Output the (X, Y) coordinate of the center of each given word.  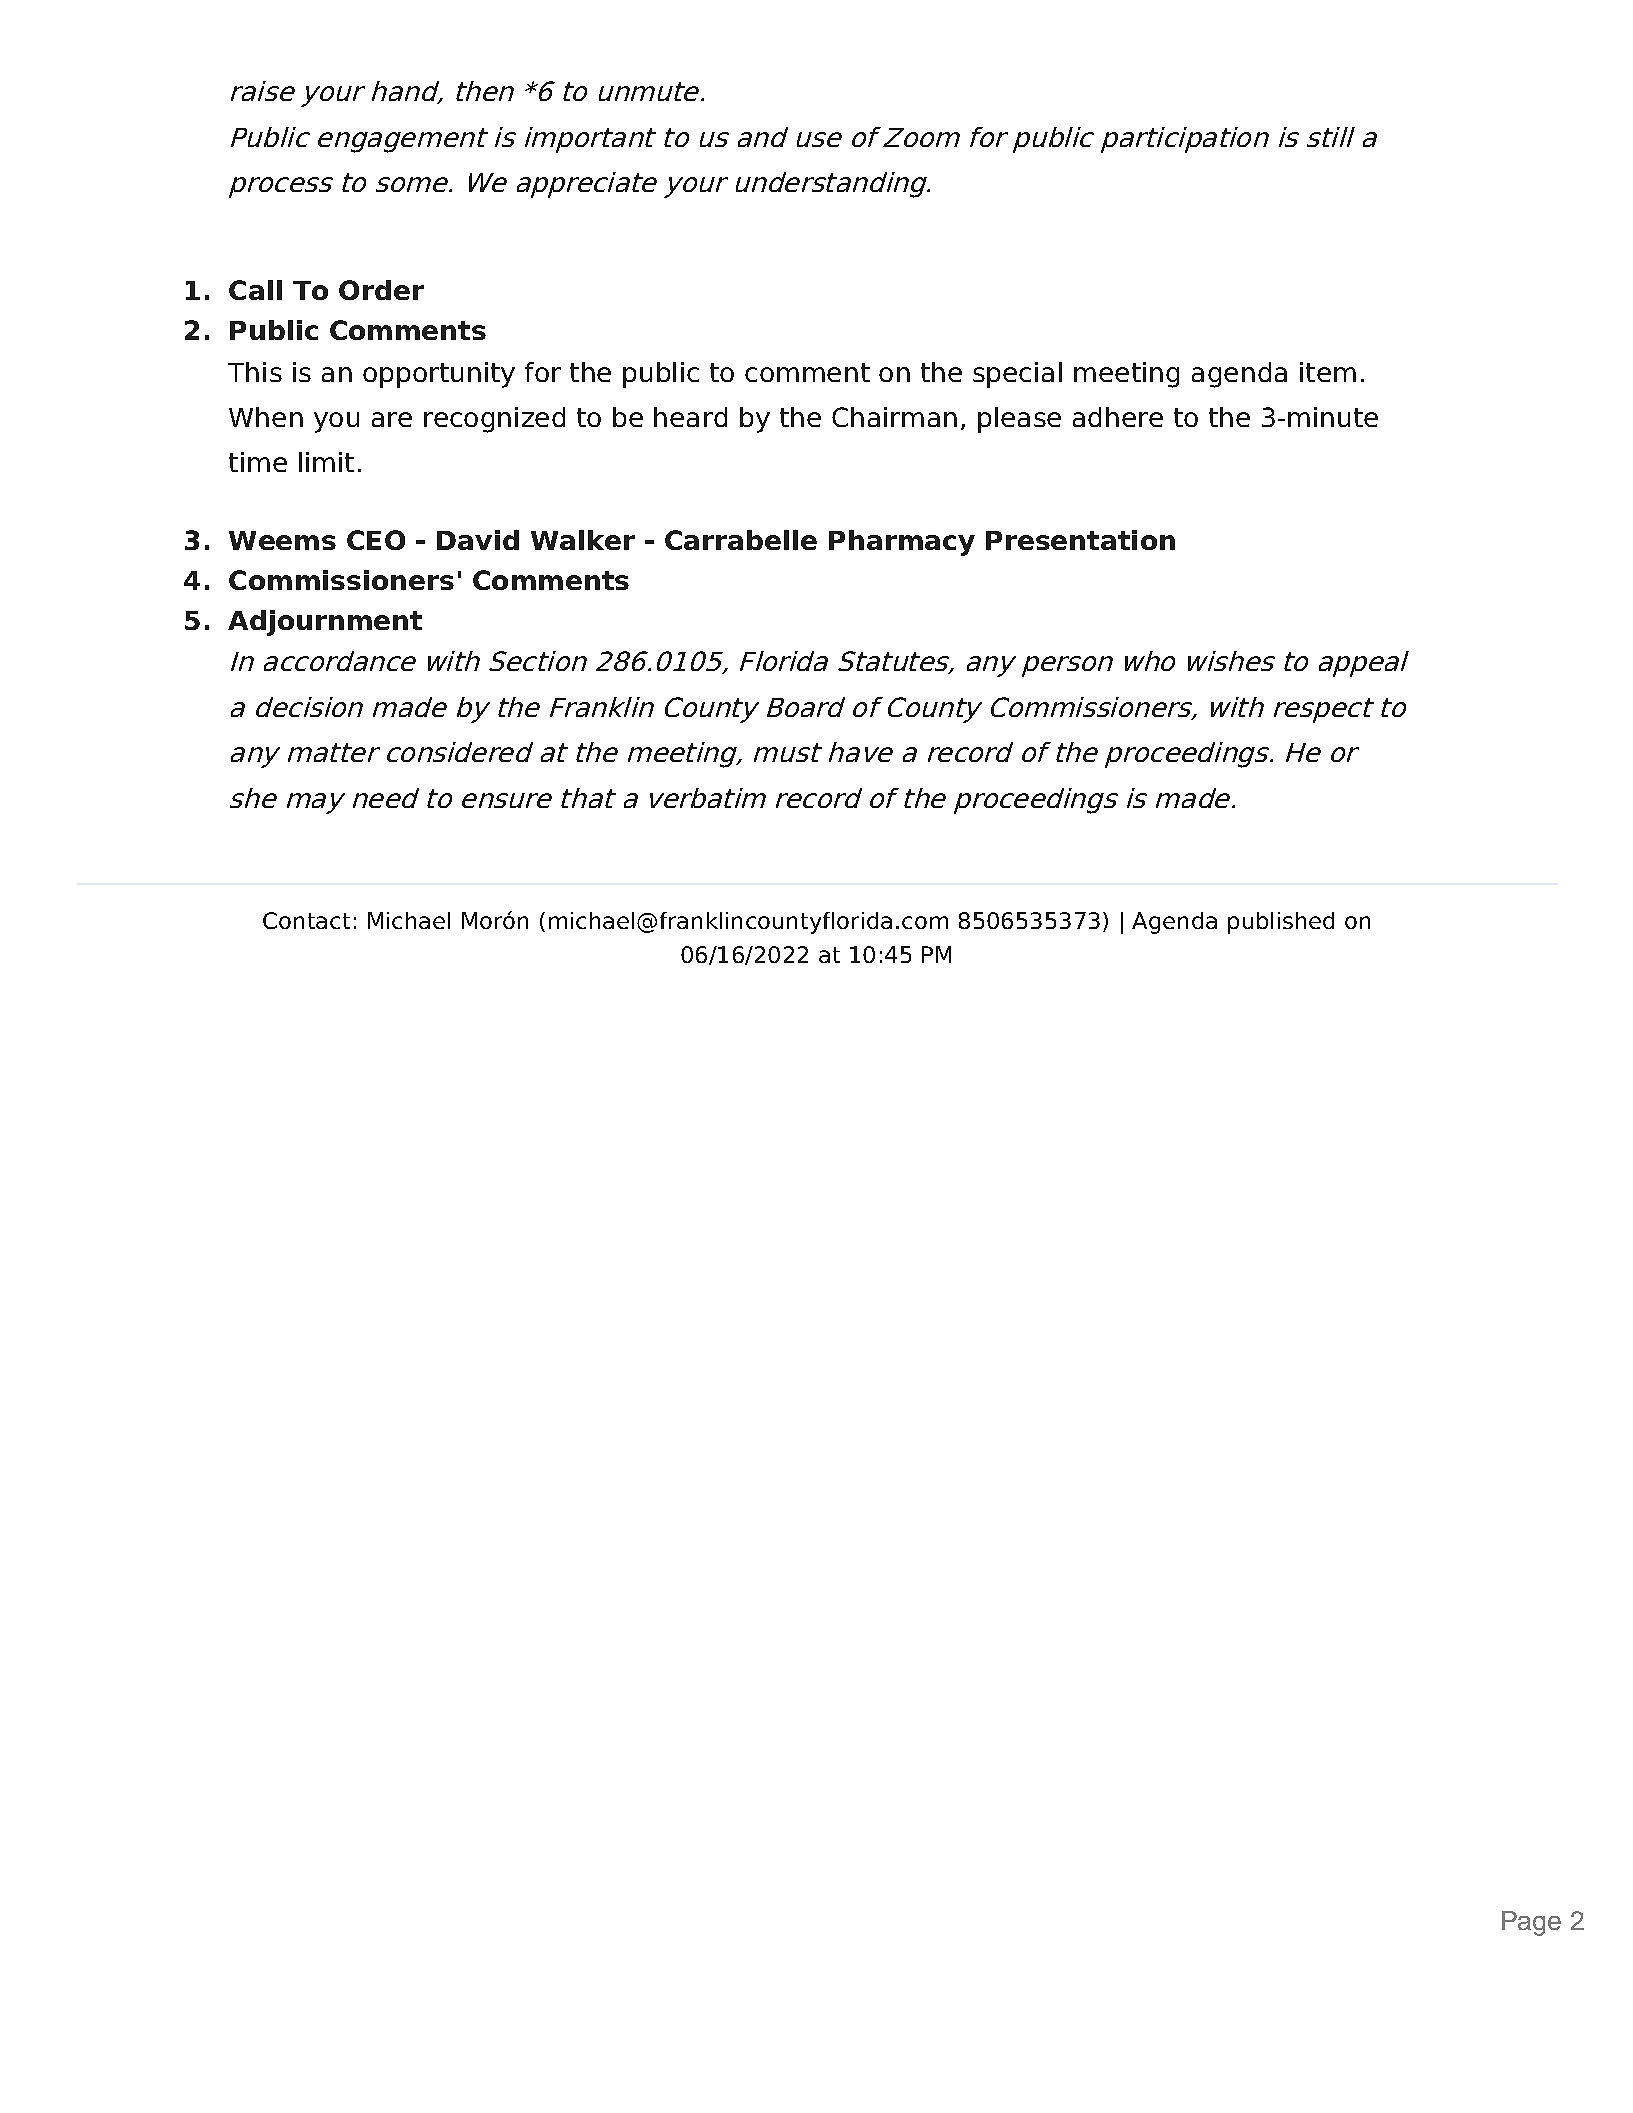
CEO (376, 540)
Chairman (894, 417)
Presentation (1080, 540)
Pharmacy (902, 543)
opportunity (439, 375)
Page (1531, 1923)
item (1328, 372)
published (1281, 923)
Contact (306, 920)
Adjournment (325, 623)
